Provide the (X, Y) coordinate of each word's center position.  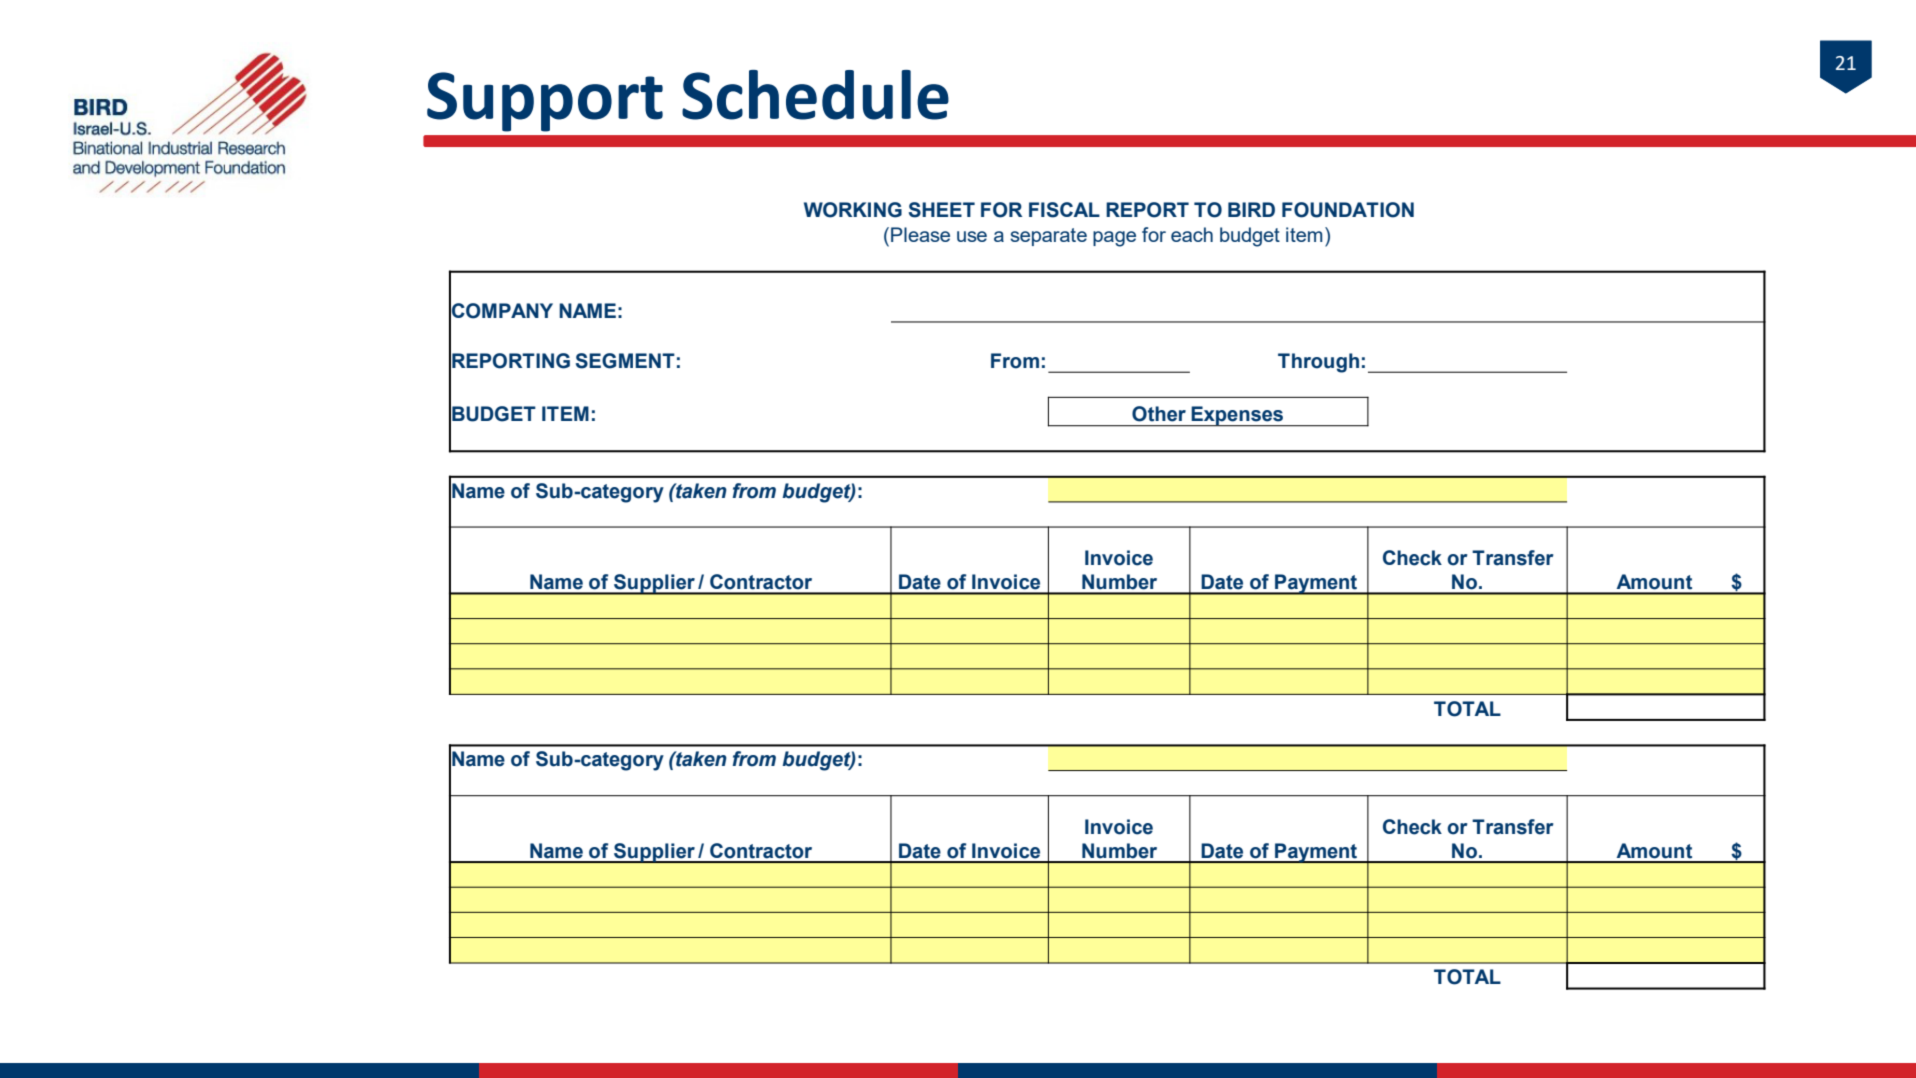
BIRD (1251, 209)
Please (920, 234)
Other (1159, 414)
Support (545, 102)
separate (1048, 237)
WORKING (853, 210)
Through (1318, 363)
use (972, 236)
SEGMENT (625, 361)
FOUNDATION (1348, 210)
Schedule (815, 95)
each (1192, 234)
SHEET (942, 210)
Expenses (1237, 416)
